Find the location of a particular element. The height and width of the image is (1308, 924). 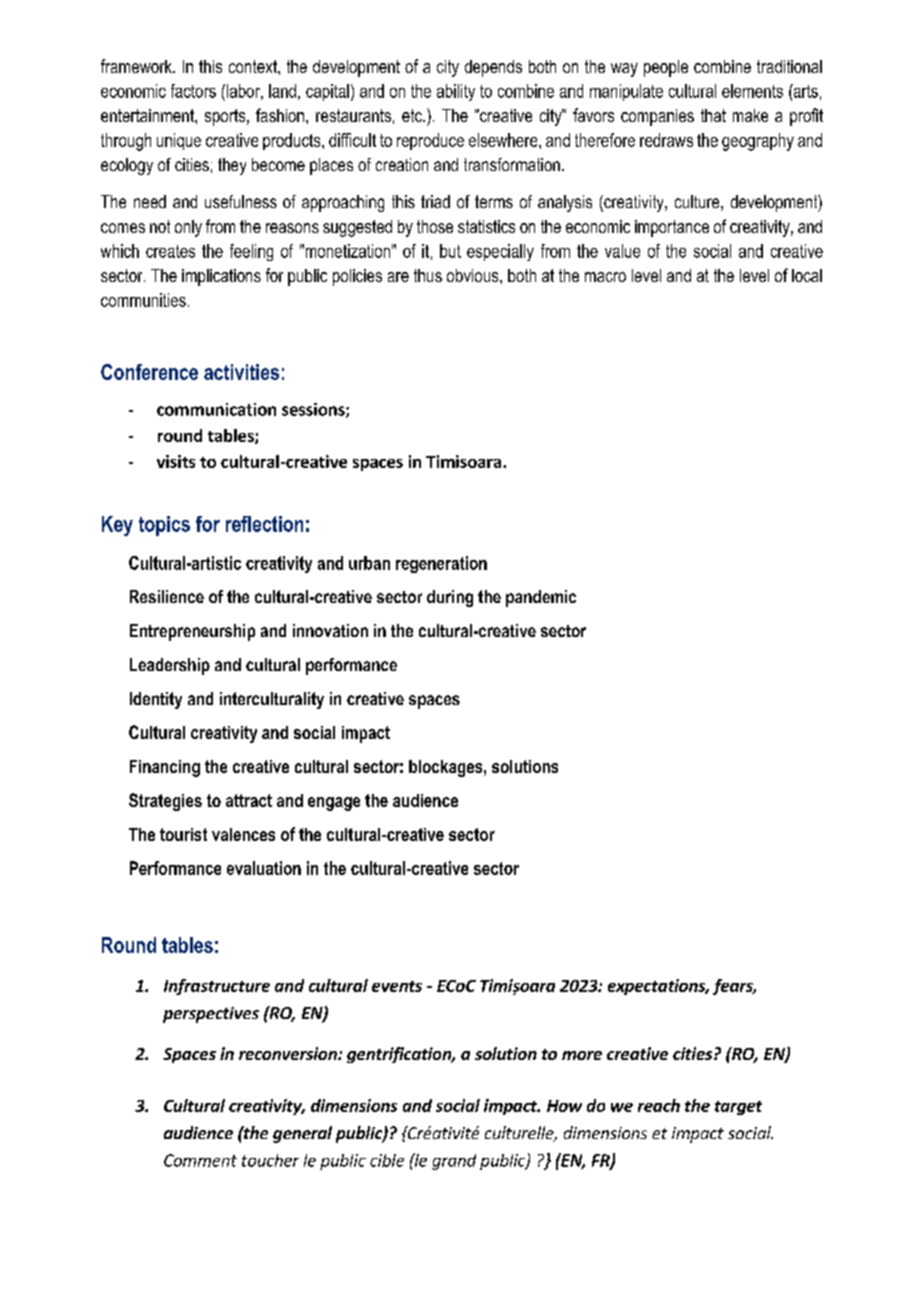

grand is located at coordinates (454, 1162).
